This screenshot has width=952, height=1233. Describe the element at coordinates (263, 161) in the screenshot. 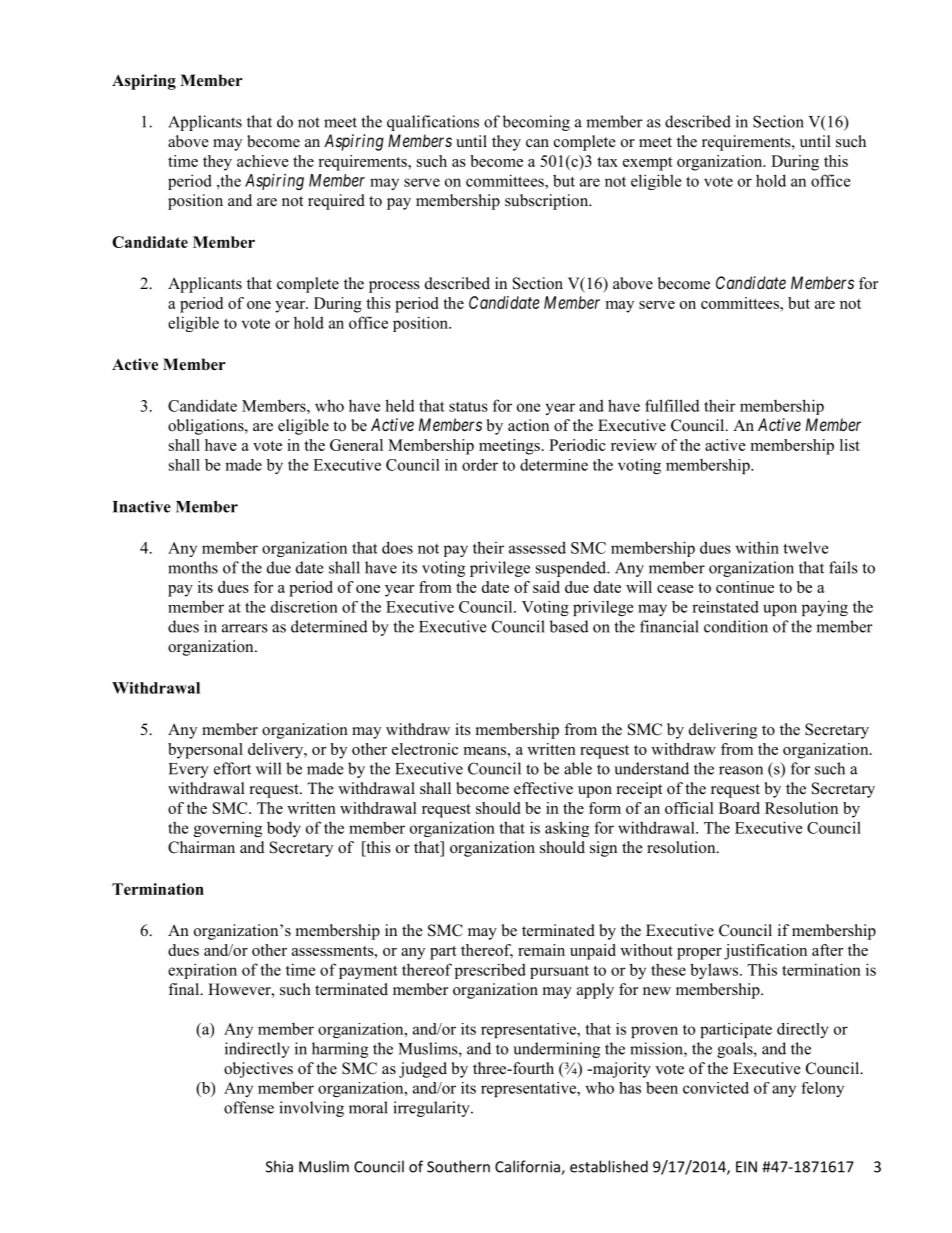

I see `achieve` at that location.
